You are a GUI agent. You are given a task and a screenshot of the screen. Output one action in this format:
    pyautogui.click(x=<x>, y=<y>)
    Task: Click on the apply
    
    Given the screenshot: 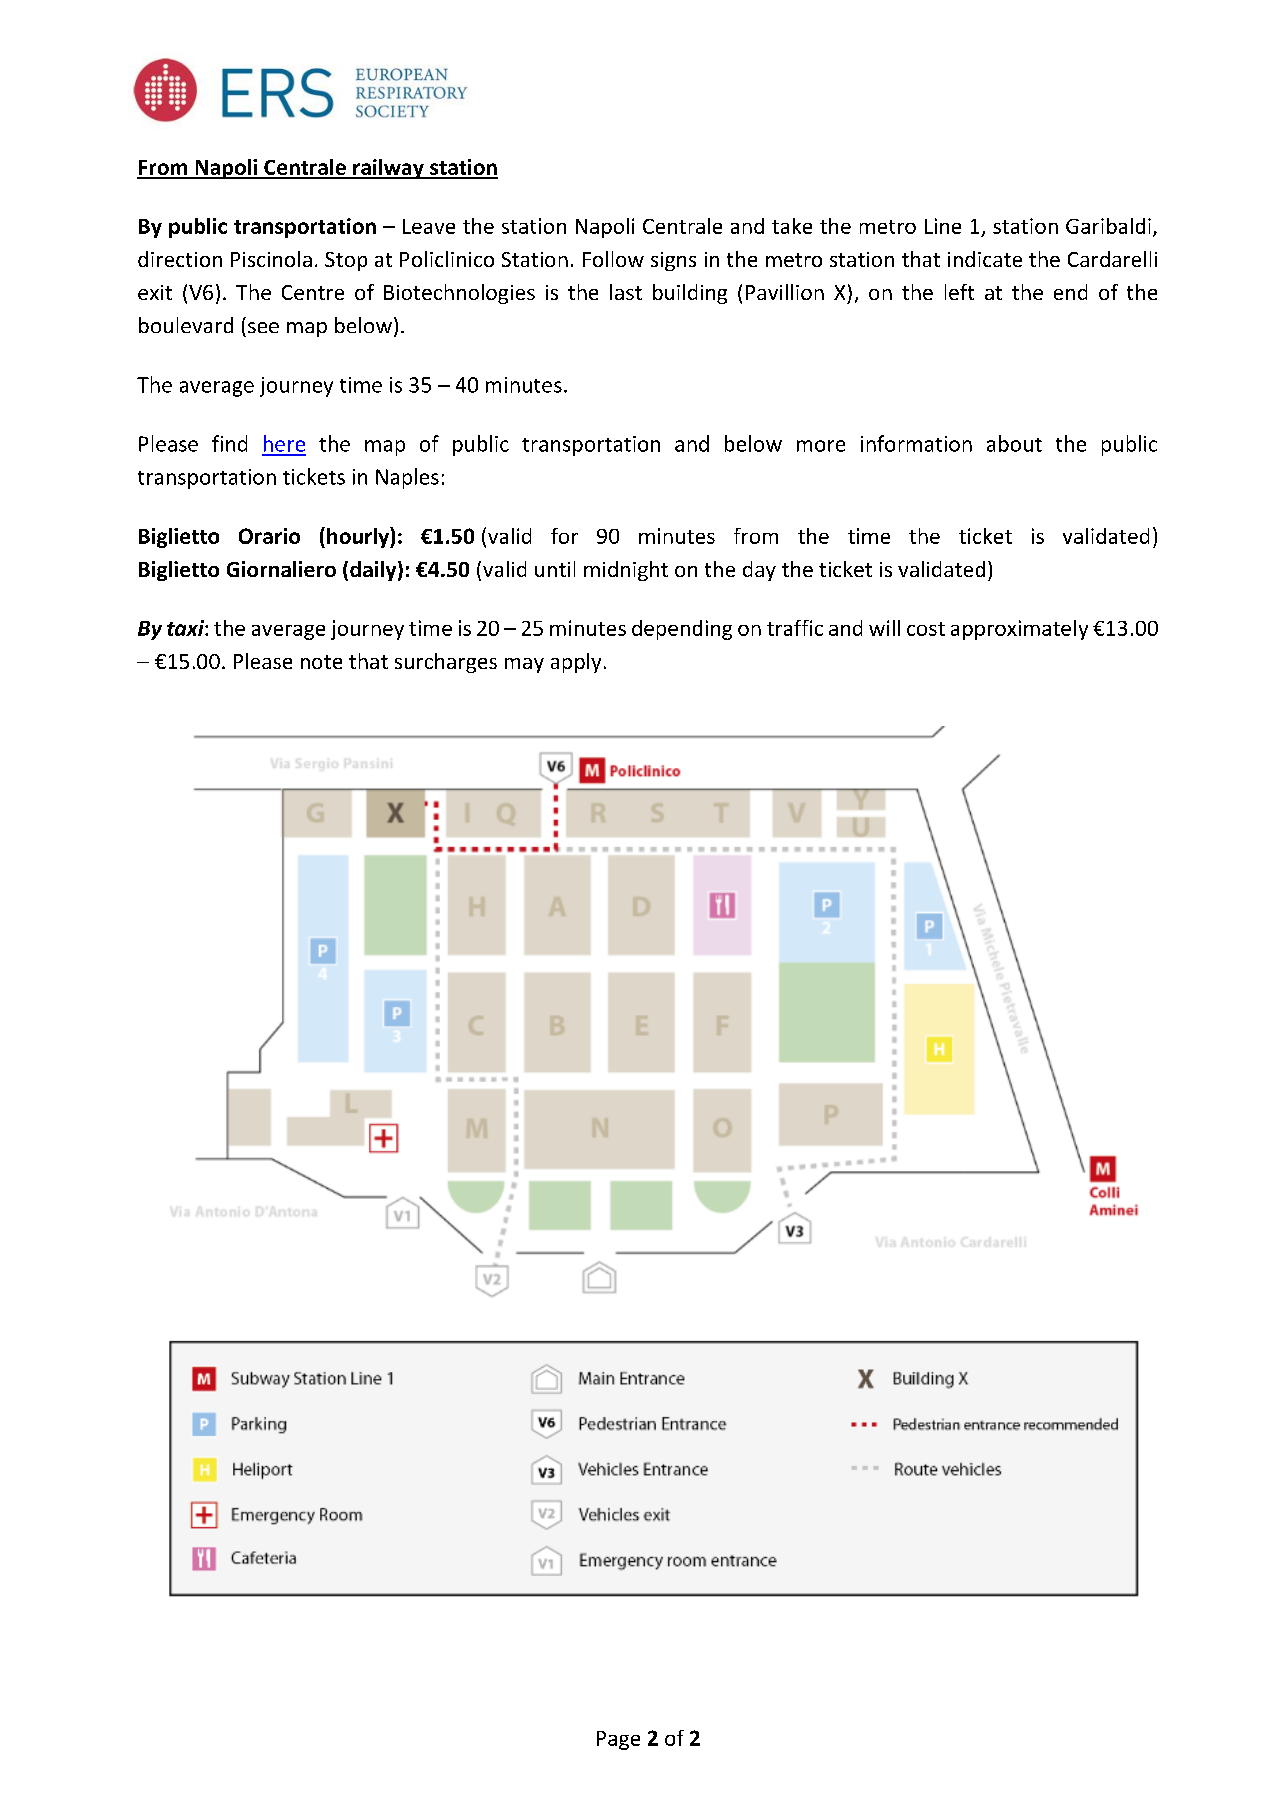 What is the action you would take?
    pyautogui.click(x=576, y=663)
